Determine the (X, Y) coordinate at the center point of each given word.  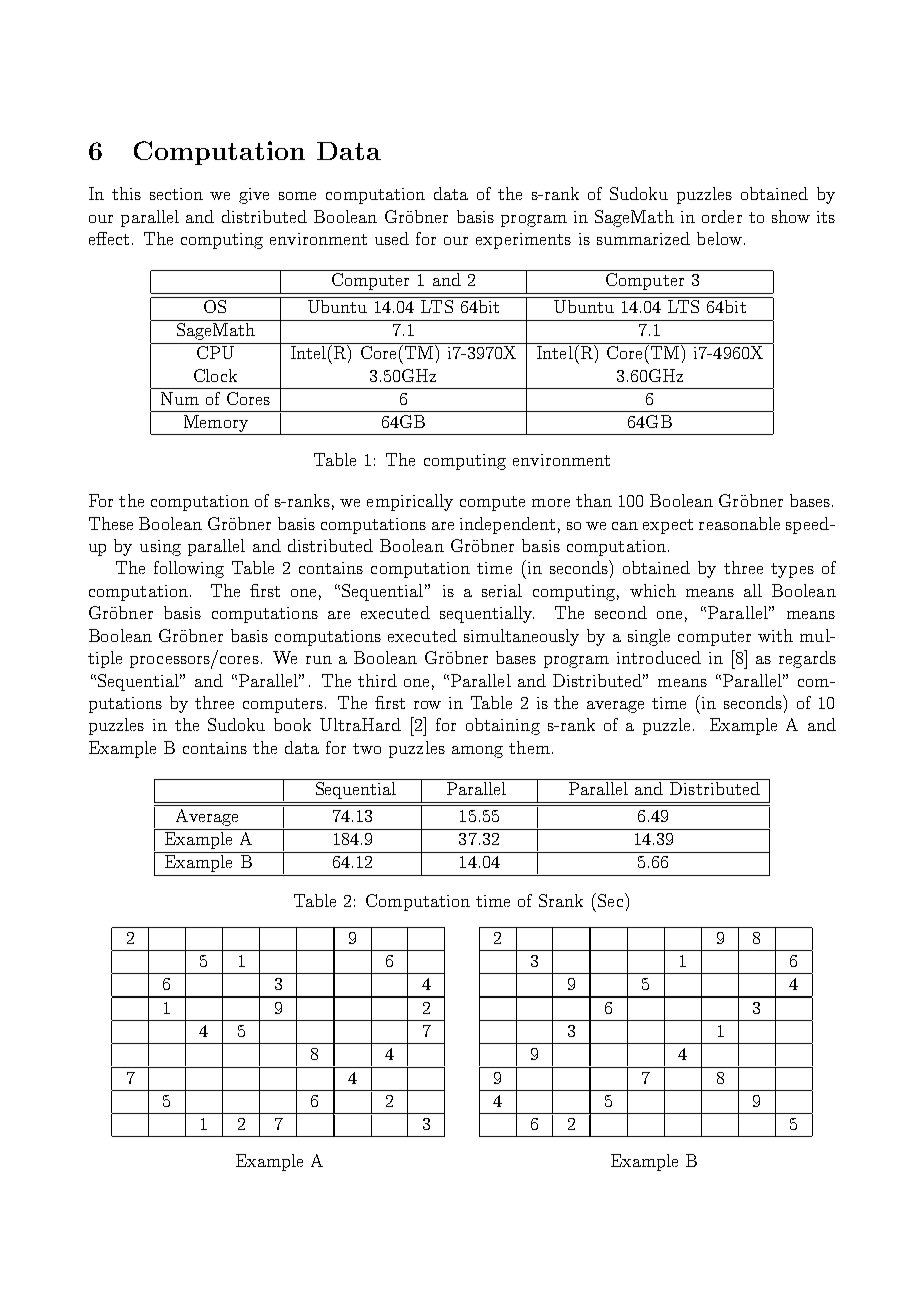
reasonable (739, 523)
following (189, 569)
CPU (215, 352)
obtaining (503, 726)
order (722, 216)
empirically (410, 502)
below (719, 238)
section (176, 194)
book (292, 724)
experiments (523, 241)
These (111, 523)
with (775, 635)
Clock (215, 375)
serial (502, 590)
